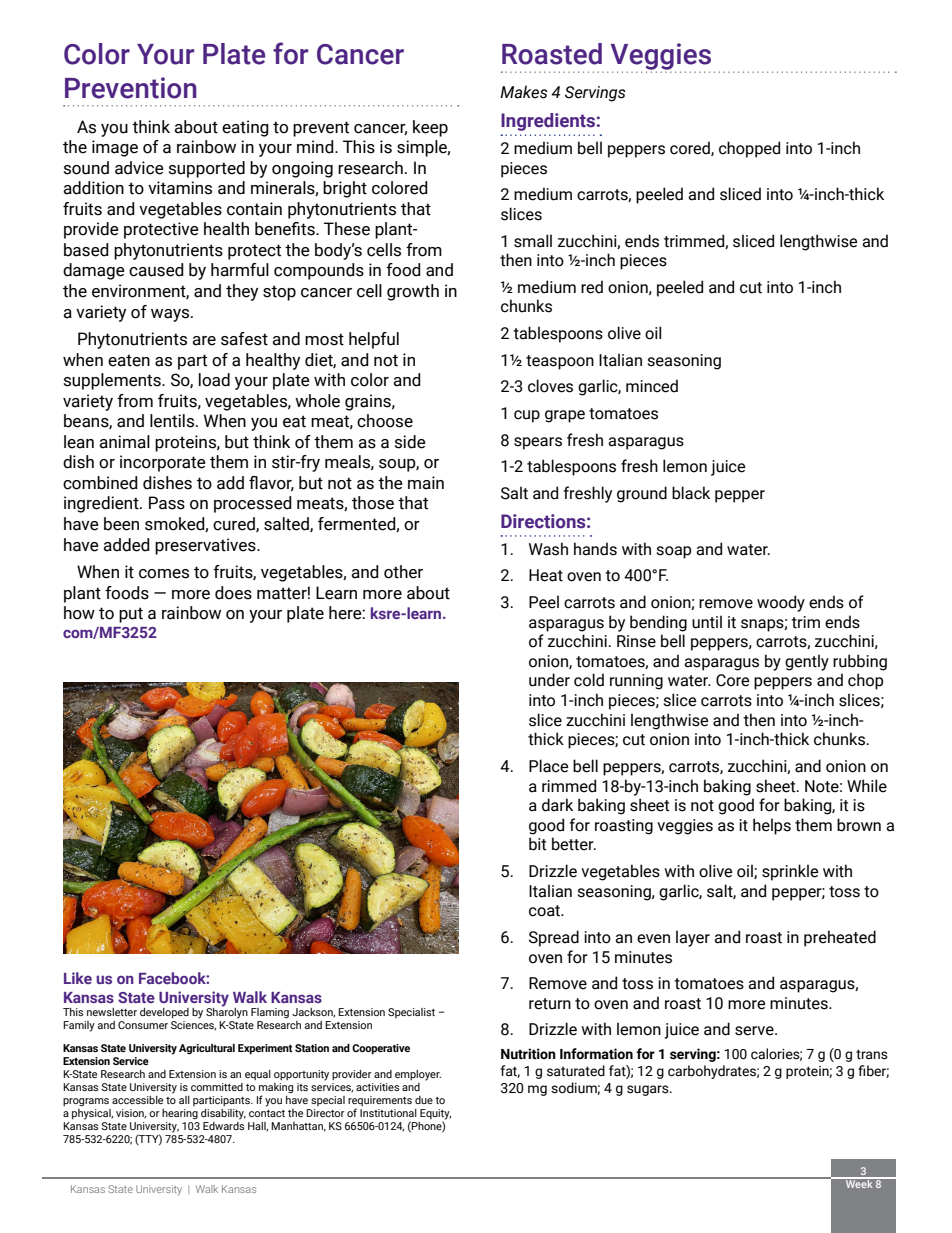 This screenshot has width=952, height=1233. What do you see at coordinates (652, 386) in the screenshot?
I see `minced` at bounding box center [652, 386].
